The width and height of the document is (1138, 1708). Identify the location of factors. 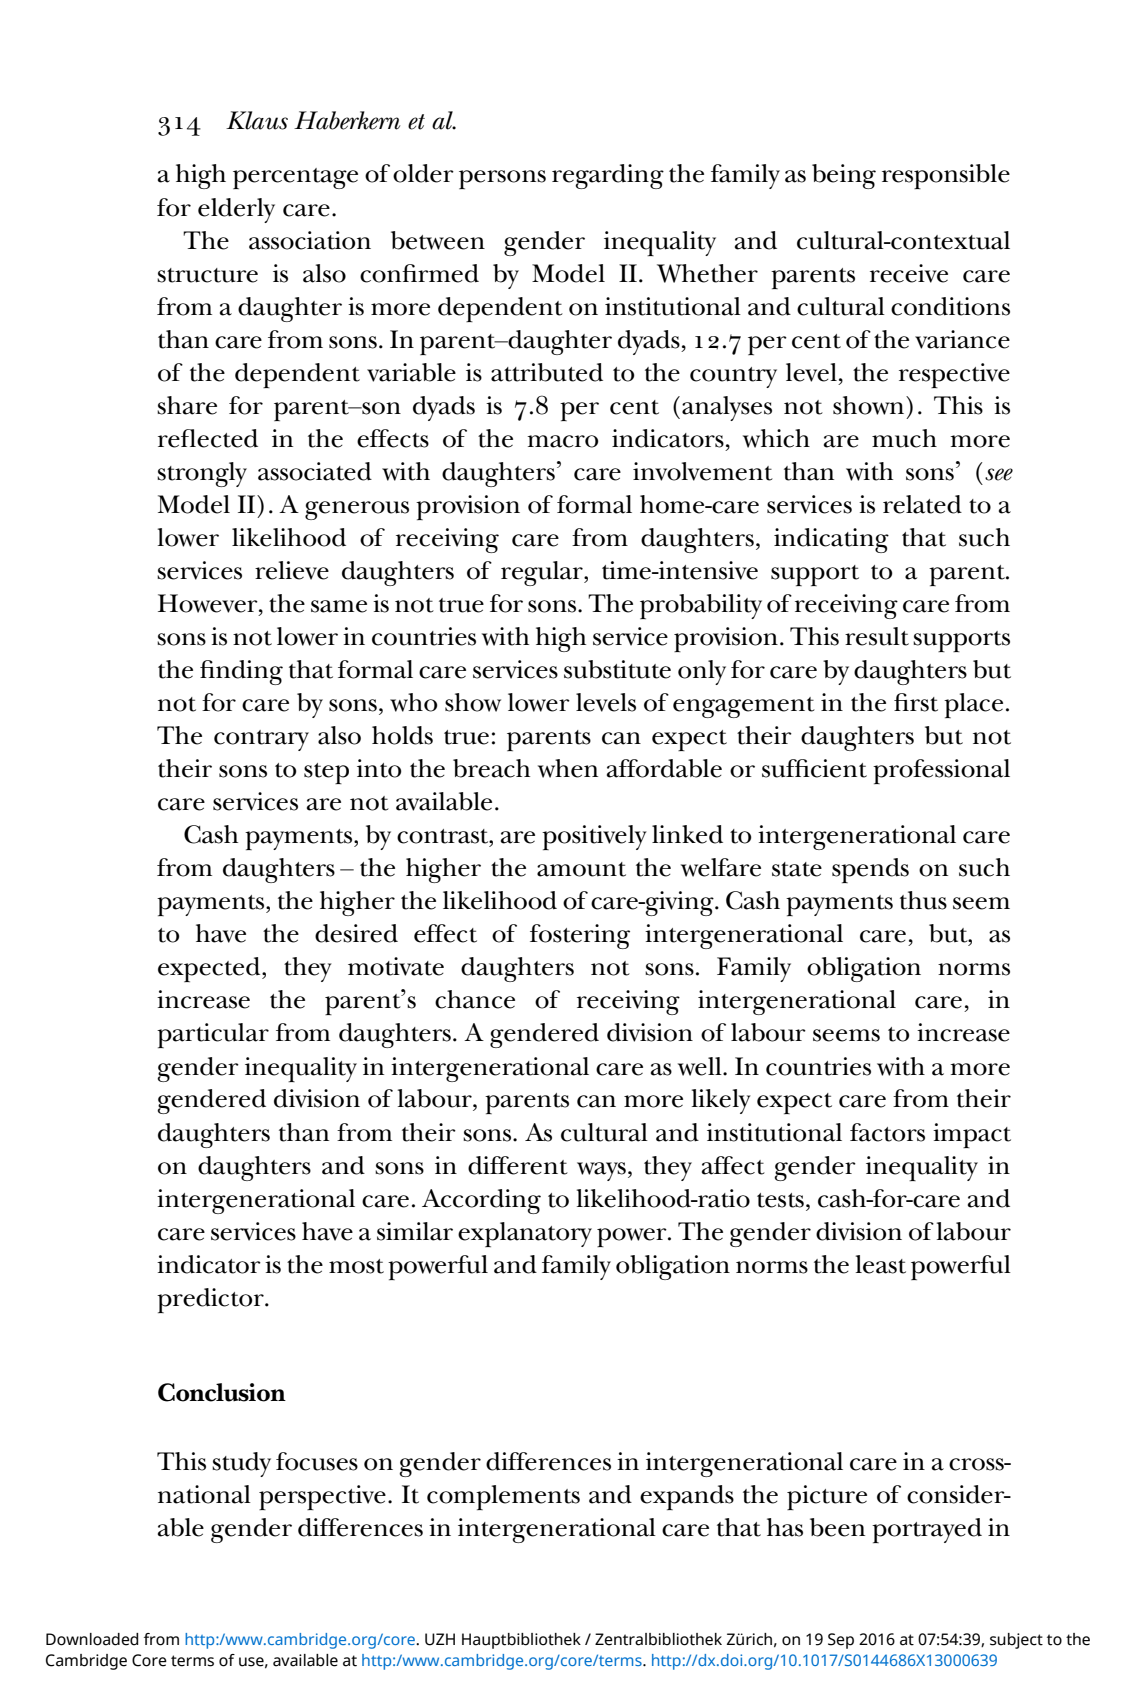
(887, 1132).
